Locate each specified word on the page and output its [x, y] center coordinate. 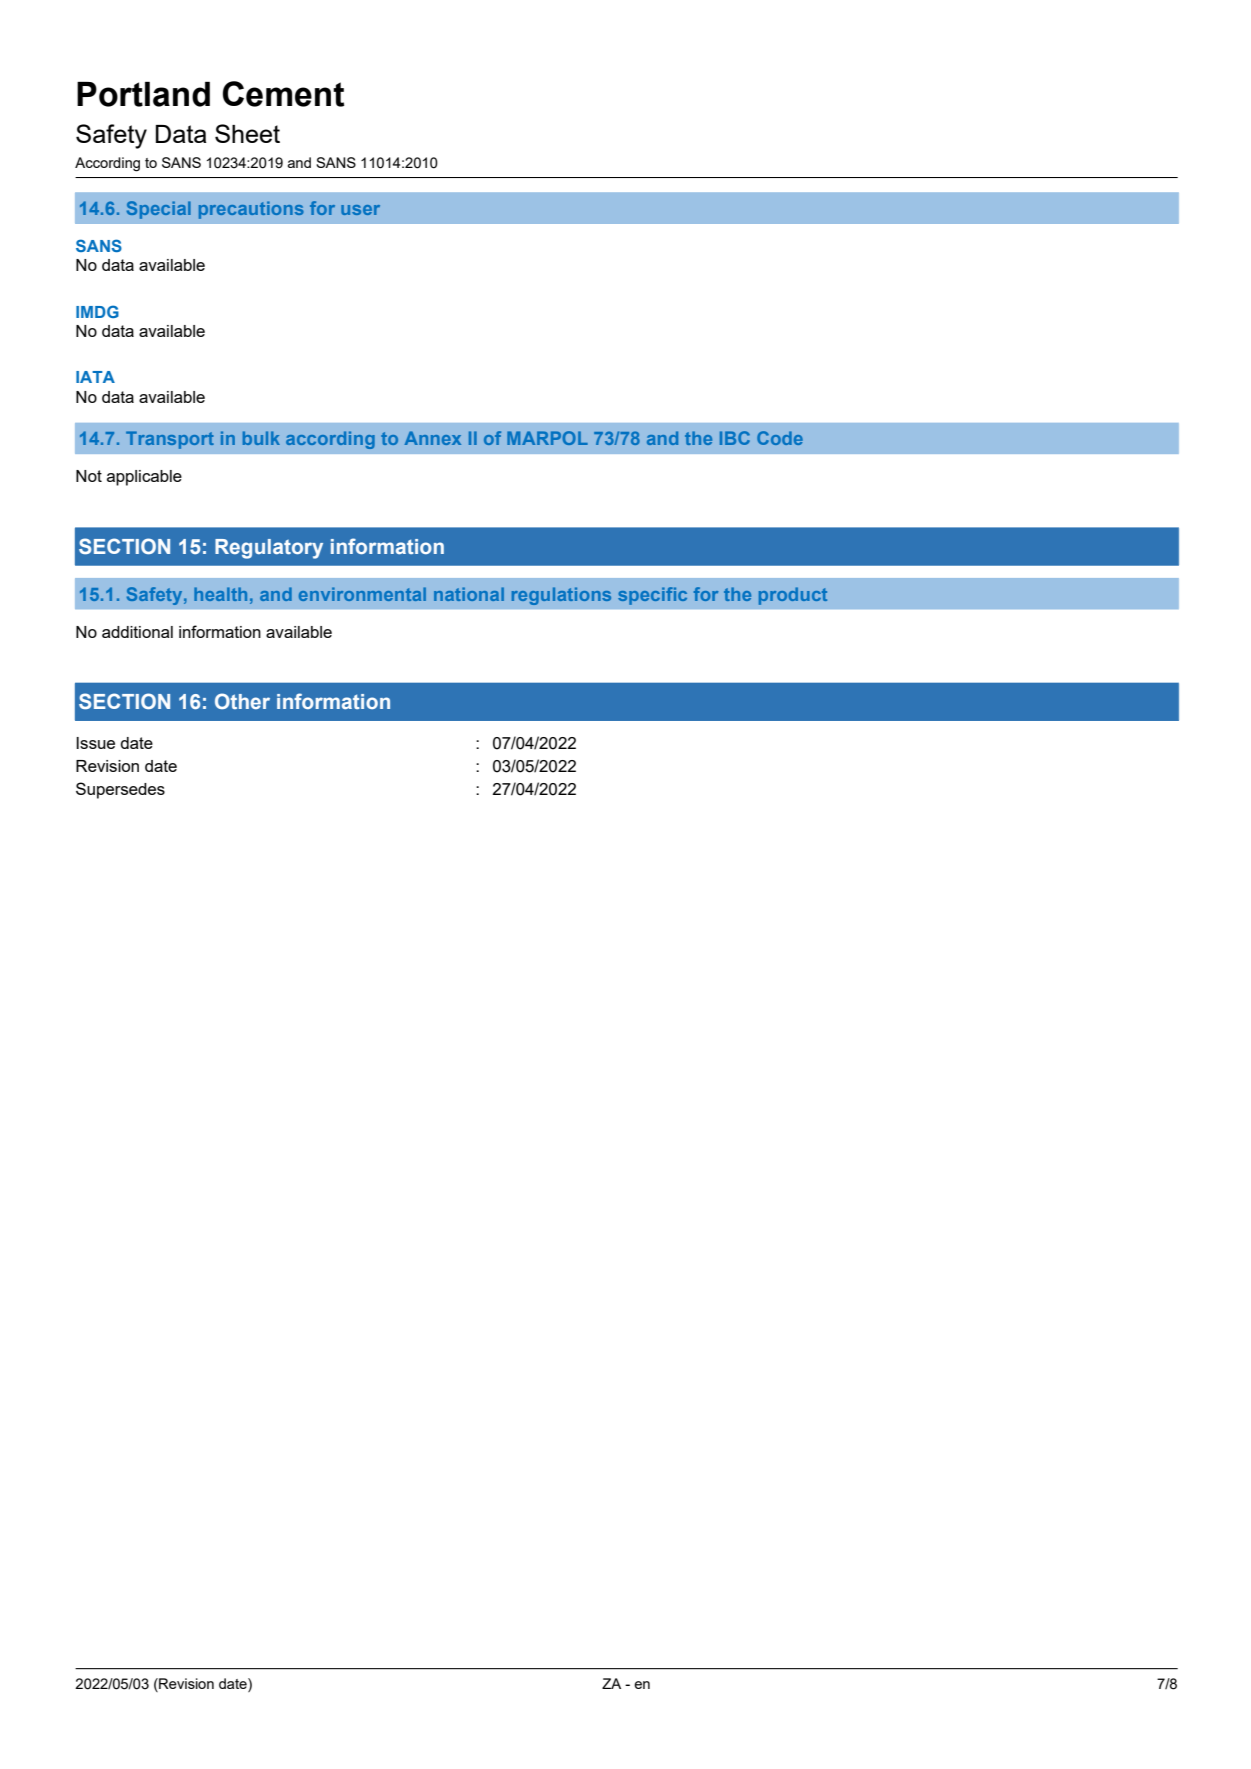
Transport [170, 440]
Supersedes [120, 790]
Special [159, 210]
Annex [433, 438]
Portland [143, 94]
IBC [735, 438]
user [360, 210]
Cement [283, 94]
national [469, 594]
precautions [251, 210]
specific [652, 596]
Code [780, 438]
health [220, 594]
